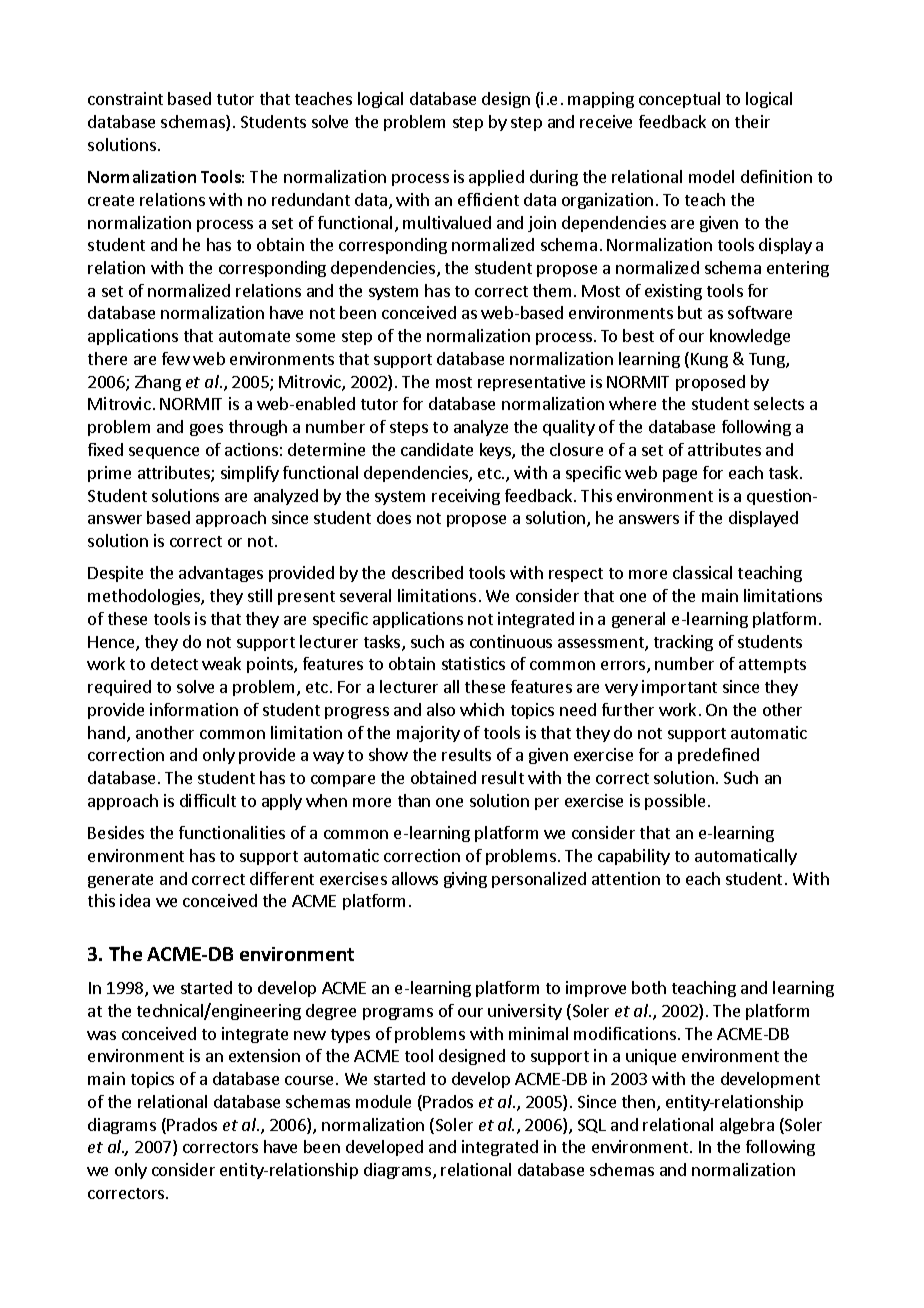  What do you see at coordinates (427, 572) in the screenshot?
I see `described` at bounding box center [427, 572].
